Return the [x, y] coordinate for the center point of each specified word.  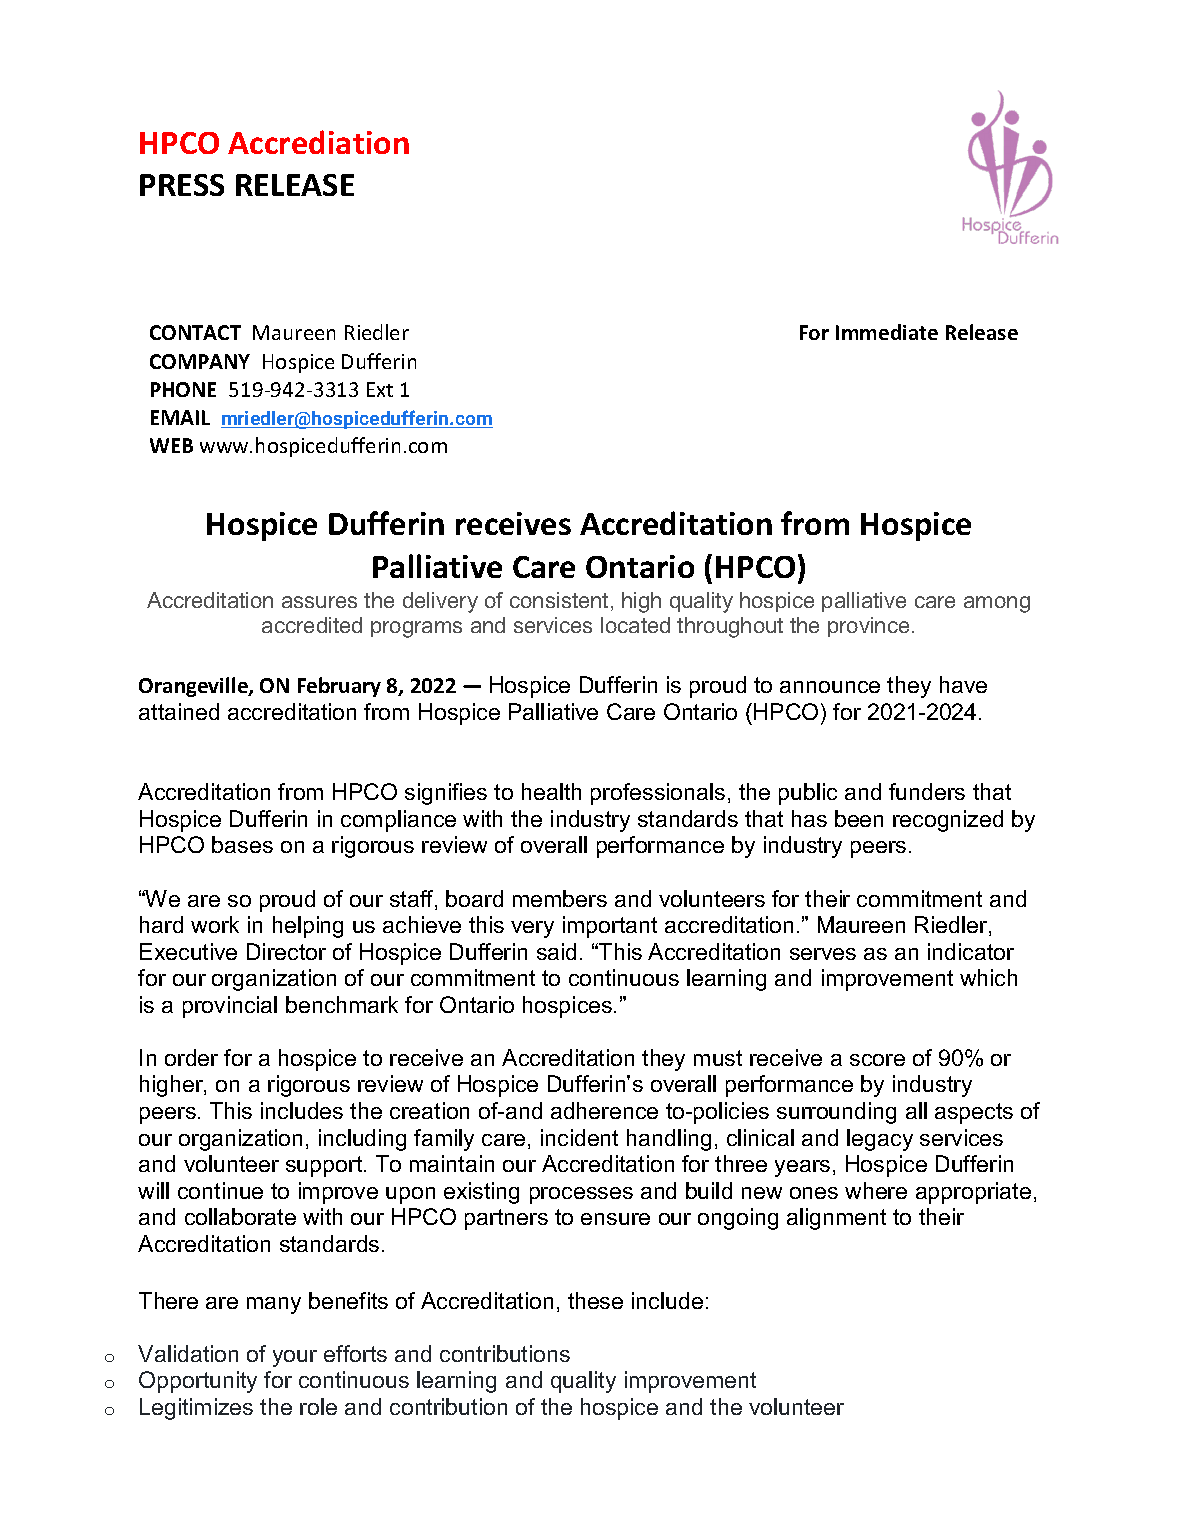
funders [927, 791]
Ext [380, 389]
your [295, 1358]
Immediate [887, 332]
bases [242, 844]
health [551, 791]
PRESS [182, 185]
